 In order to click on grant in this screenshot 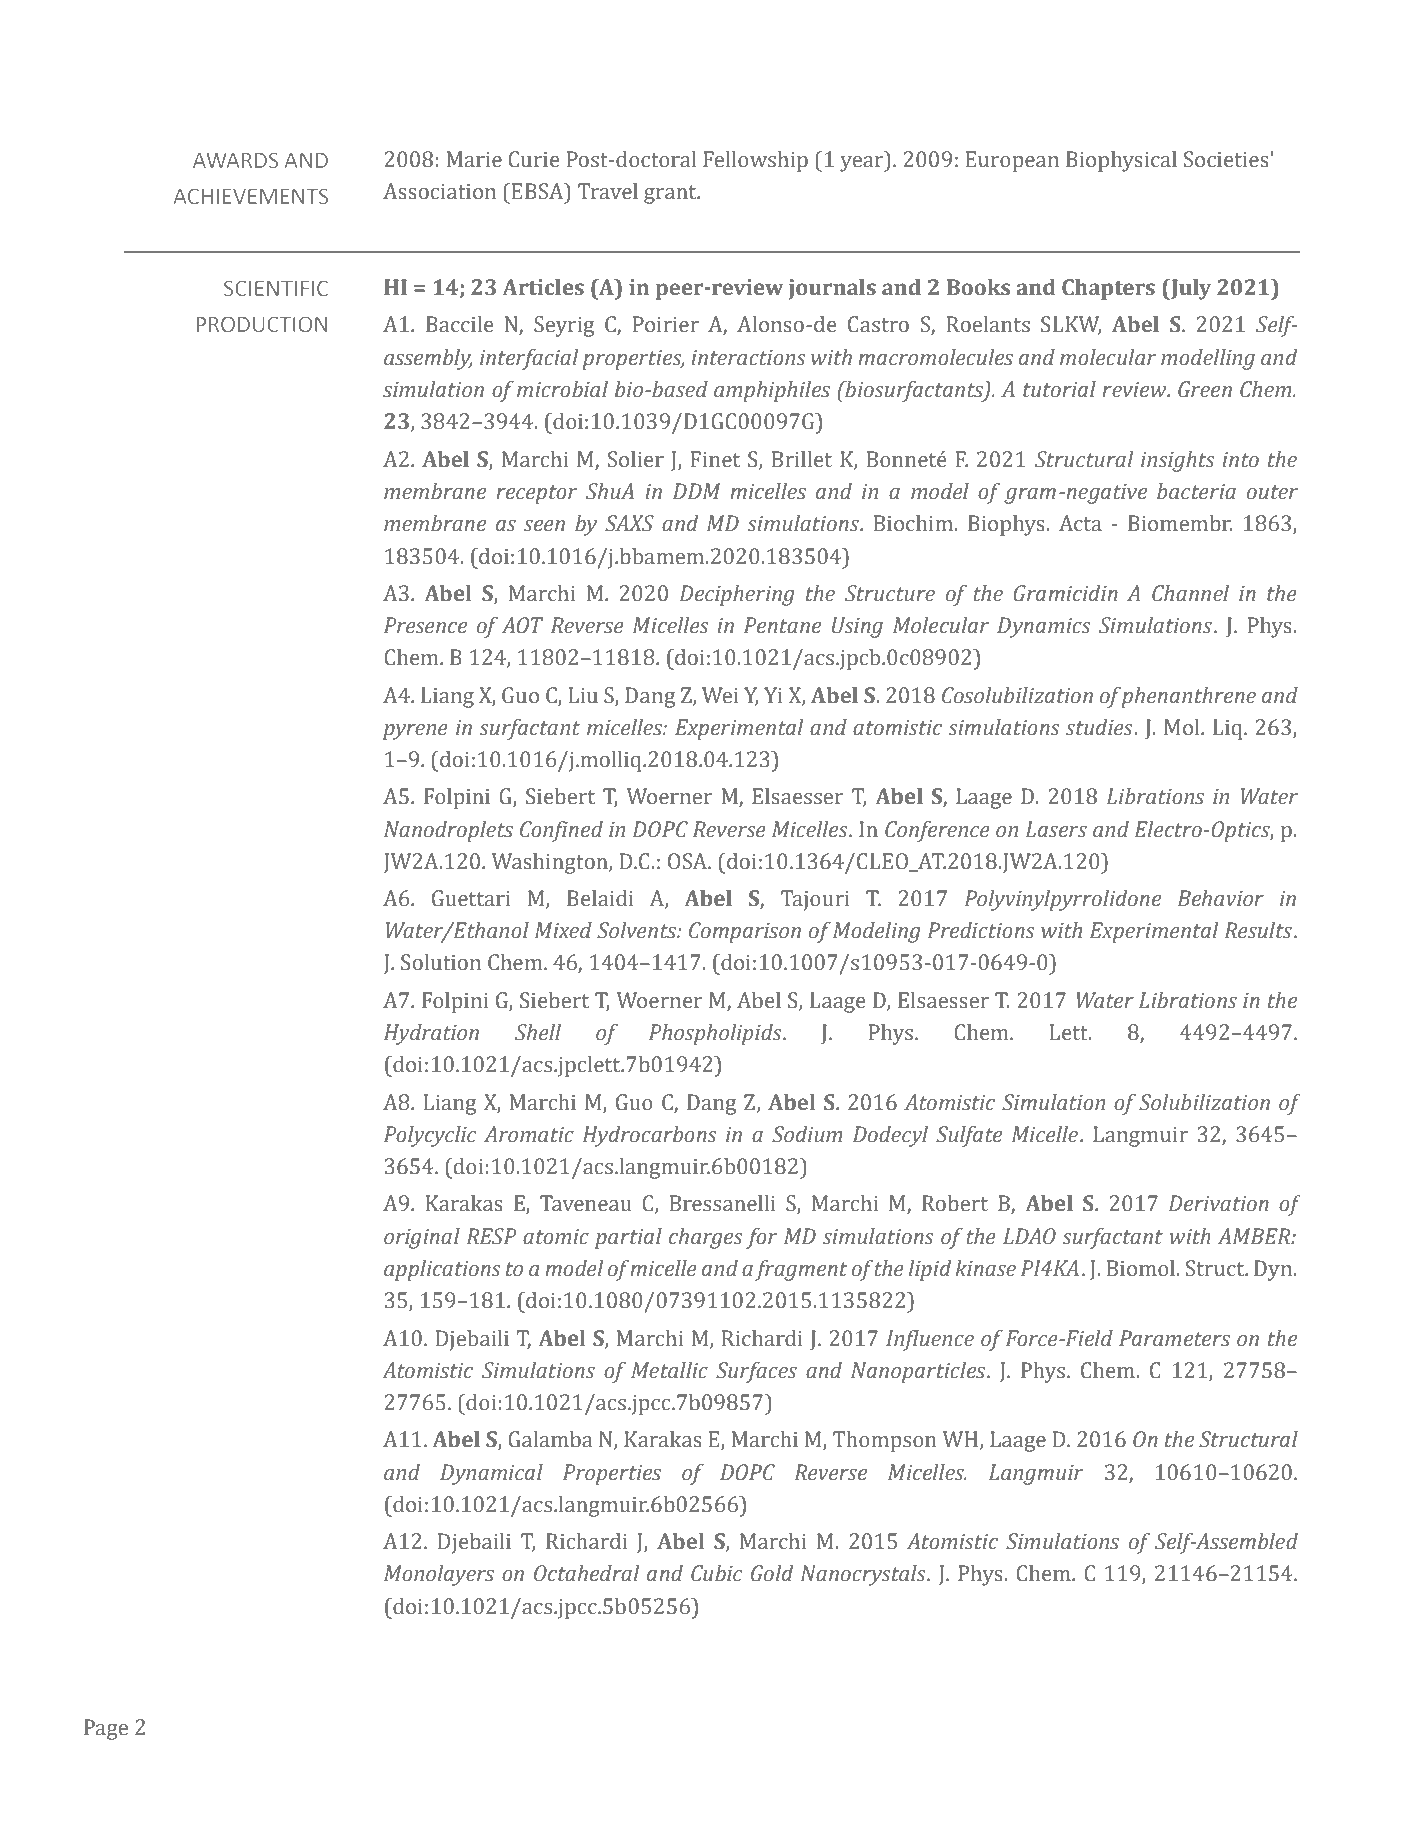, I will do `click(671, 194)`.
